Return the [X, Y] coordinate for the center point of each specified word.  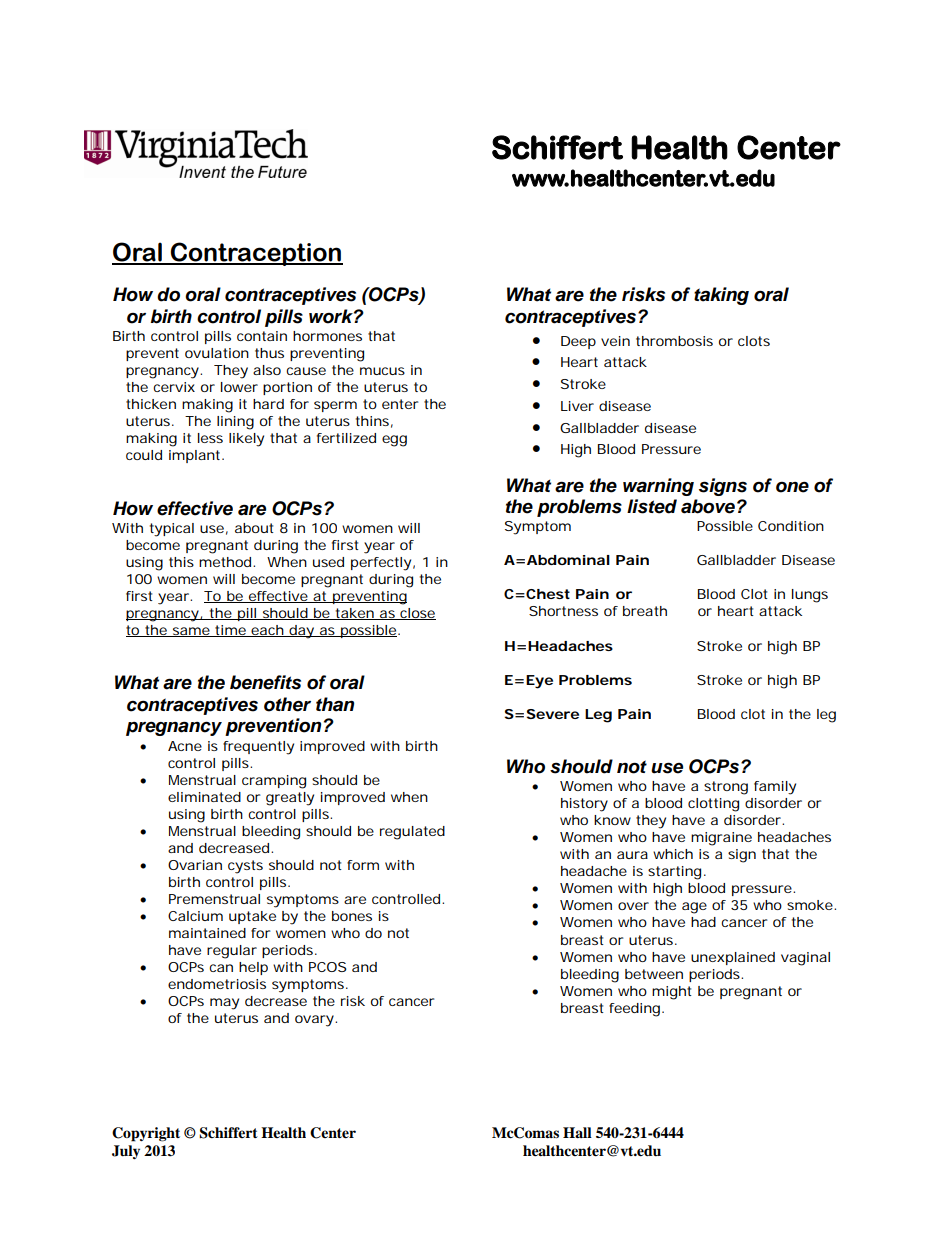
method [225, 562]
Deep [578, 342]
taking [721, 296]
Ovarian [195, 865]
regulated [412, 833]
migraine [721, 839]
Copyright [146, 1134]
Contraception [256, 254]
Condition [791, 526]
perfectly [381, 564]
